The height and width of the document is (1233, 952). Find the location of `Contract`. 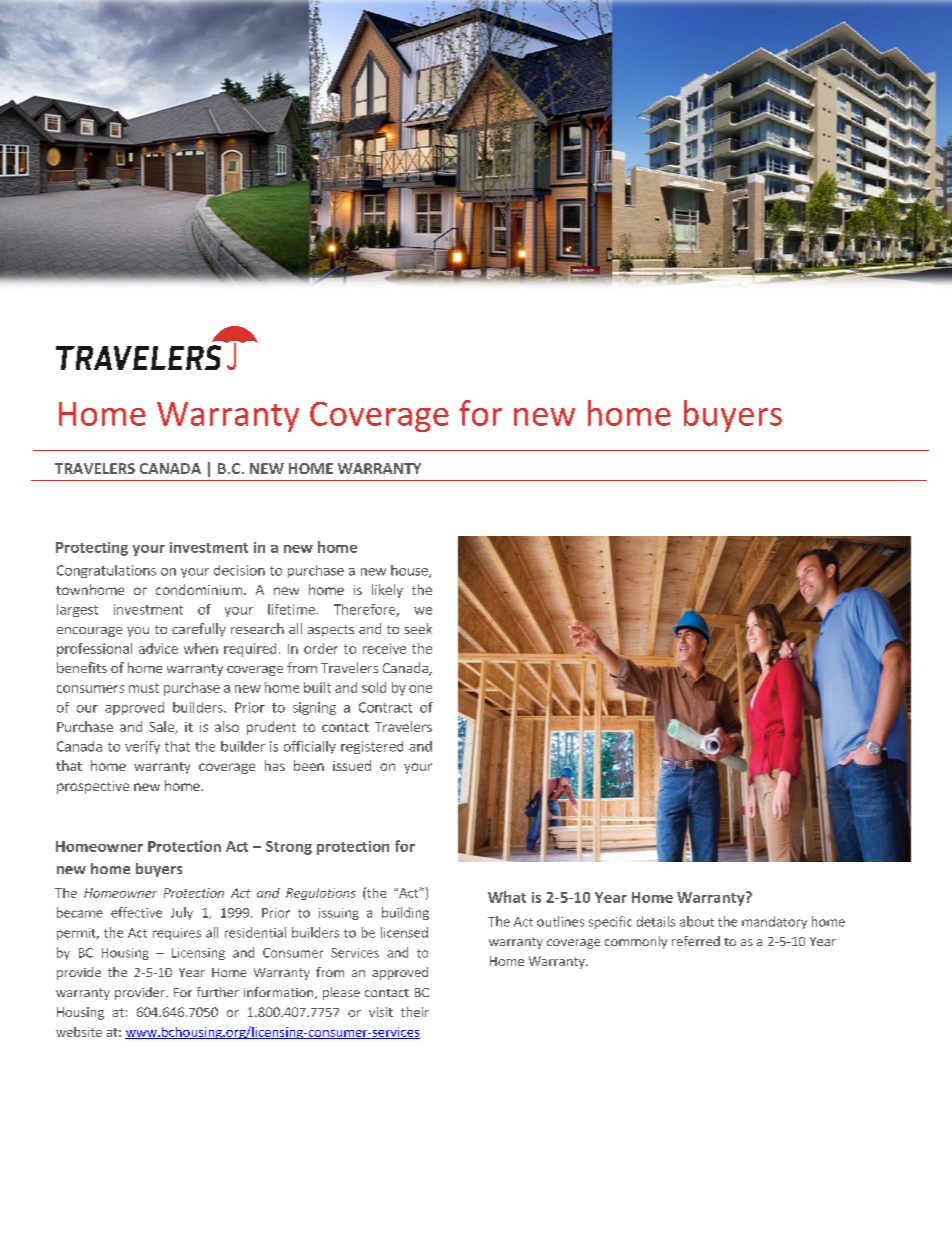

Contract is located at coordinates (385, 707).
